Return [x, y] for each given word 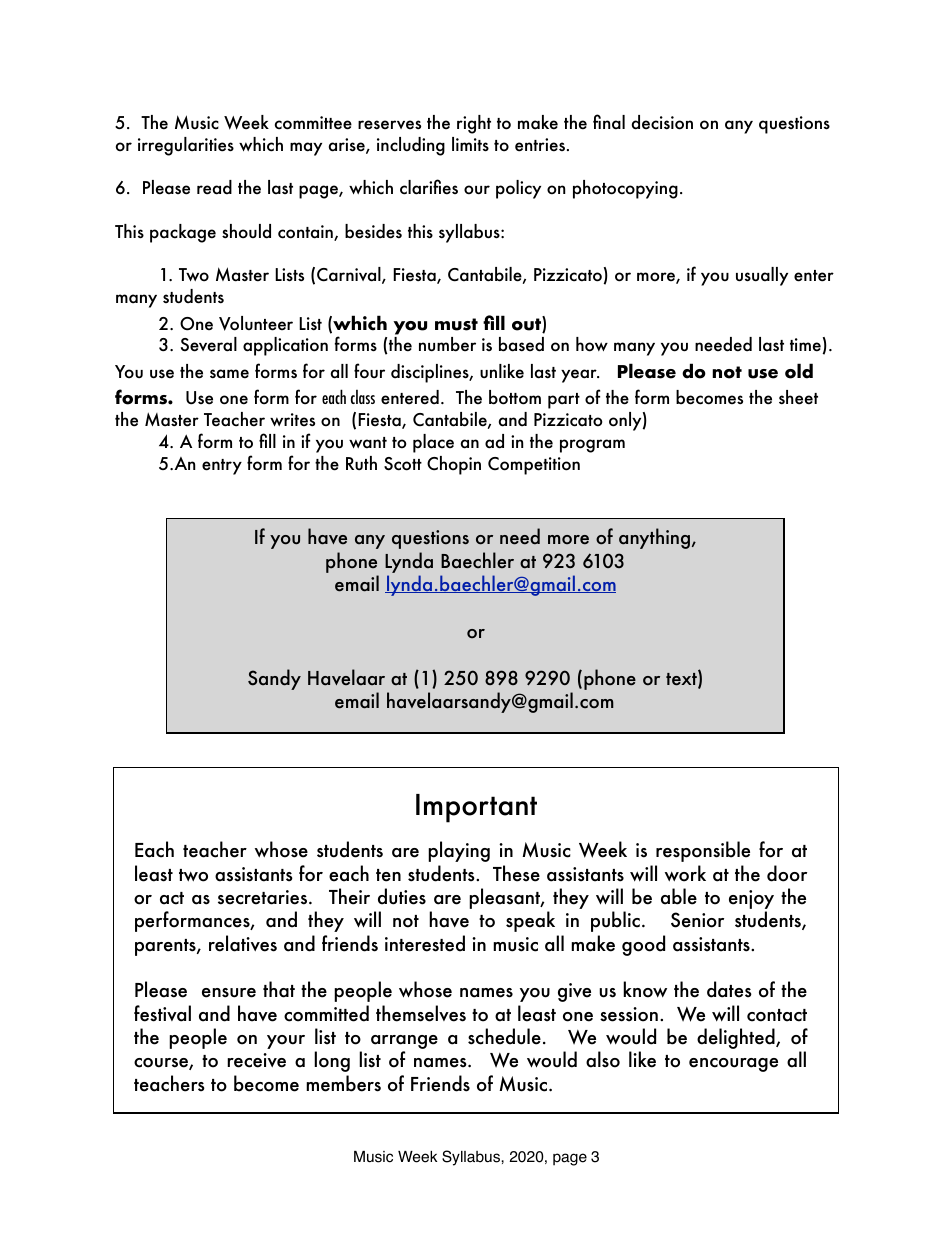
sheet [798, 397]
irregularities [186, 146]
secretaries [264, 897]
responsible [703, 851]
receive [256, 1060]
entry [222, 467]
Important [476, 808]
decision [662, 122]
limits [470, 144]
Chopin [454, 465]
